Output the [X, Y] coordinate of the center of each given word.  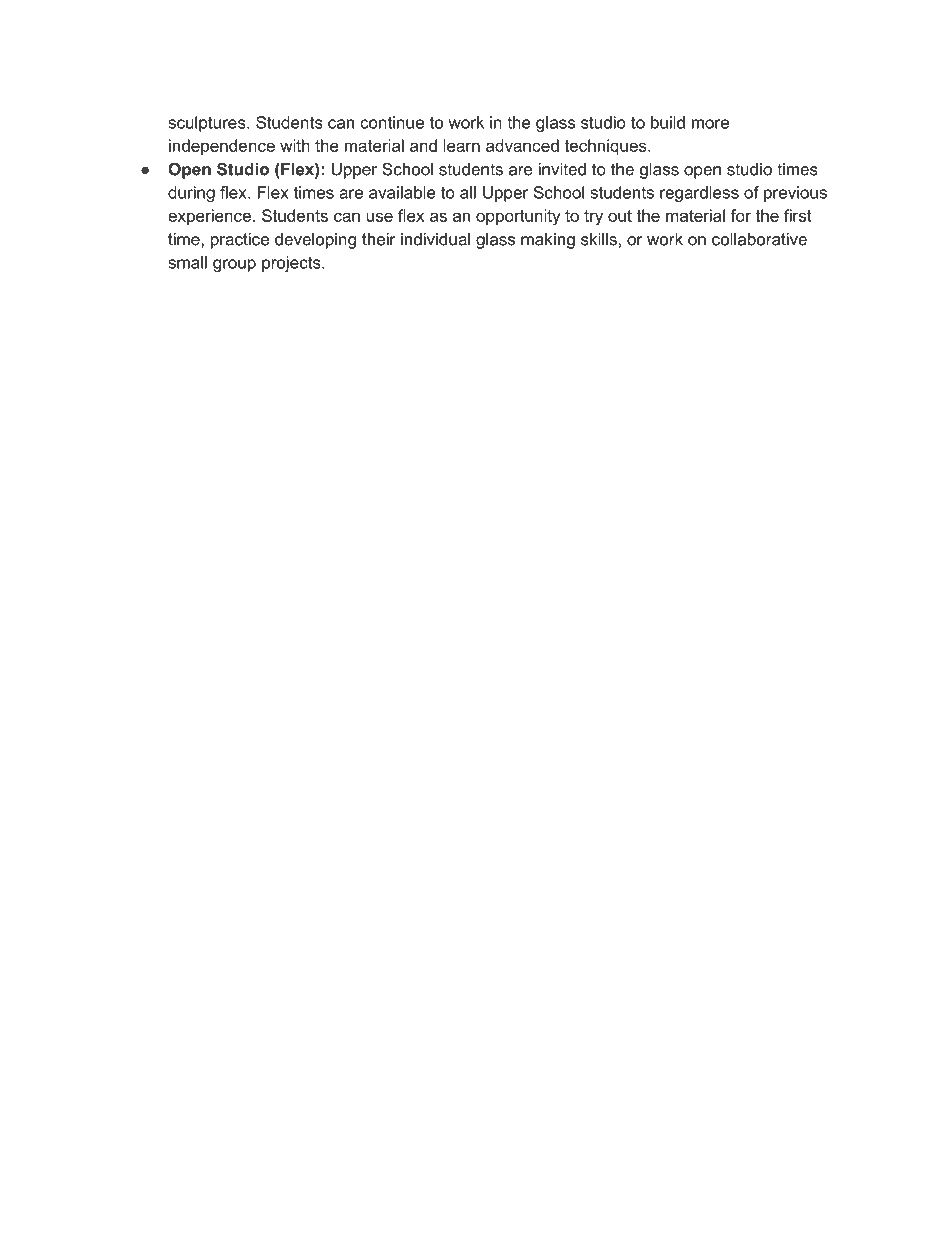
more [710, 124]
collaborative [759, 239]
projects [292, 264]
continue [392, 122]
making [548, 241]
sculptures [208, 124]
